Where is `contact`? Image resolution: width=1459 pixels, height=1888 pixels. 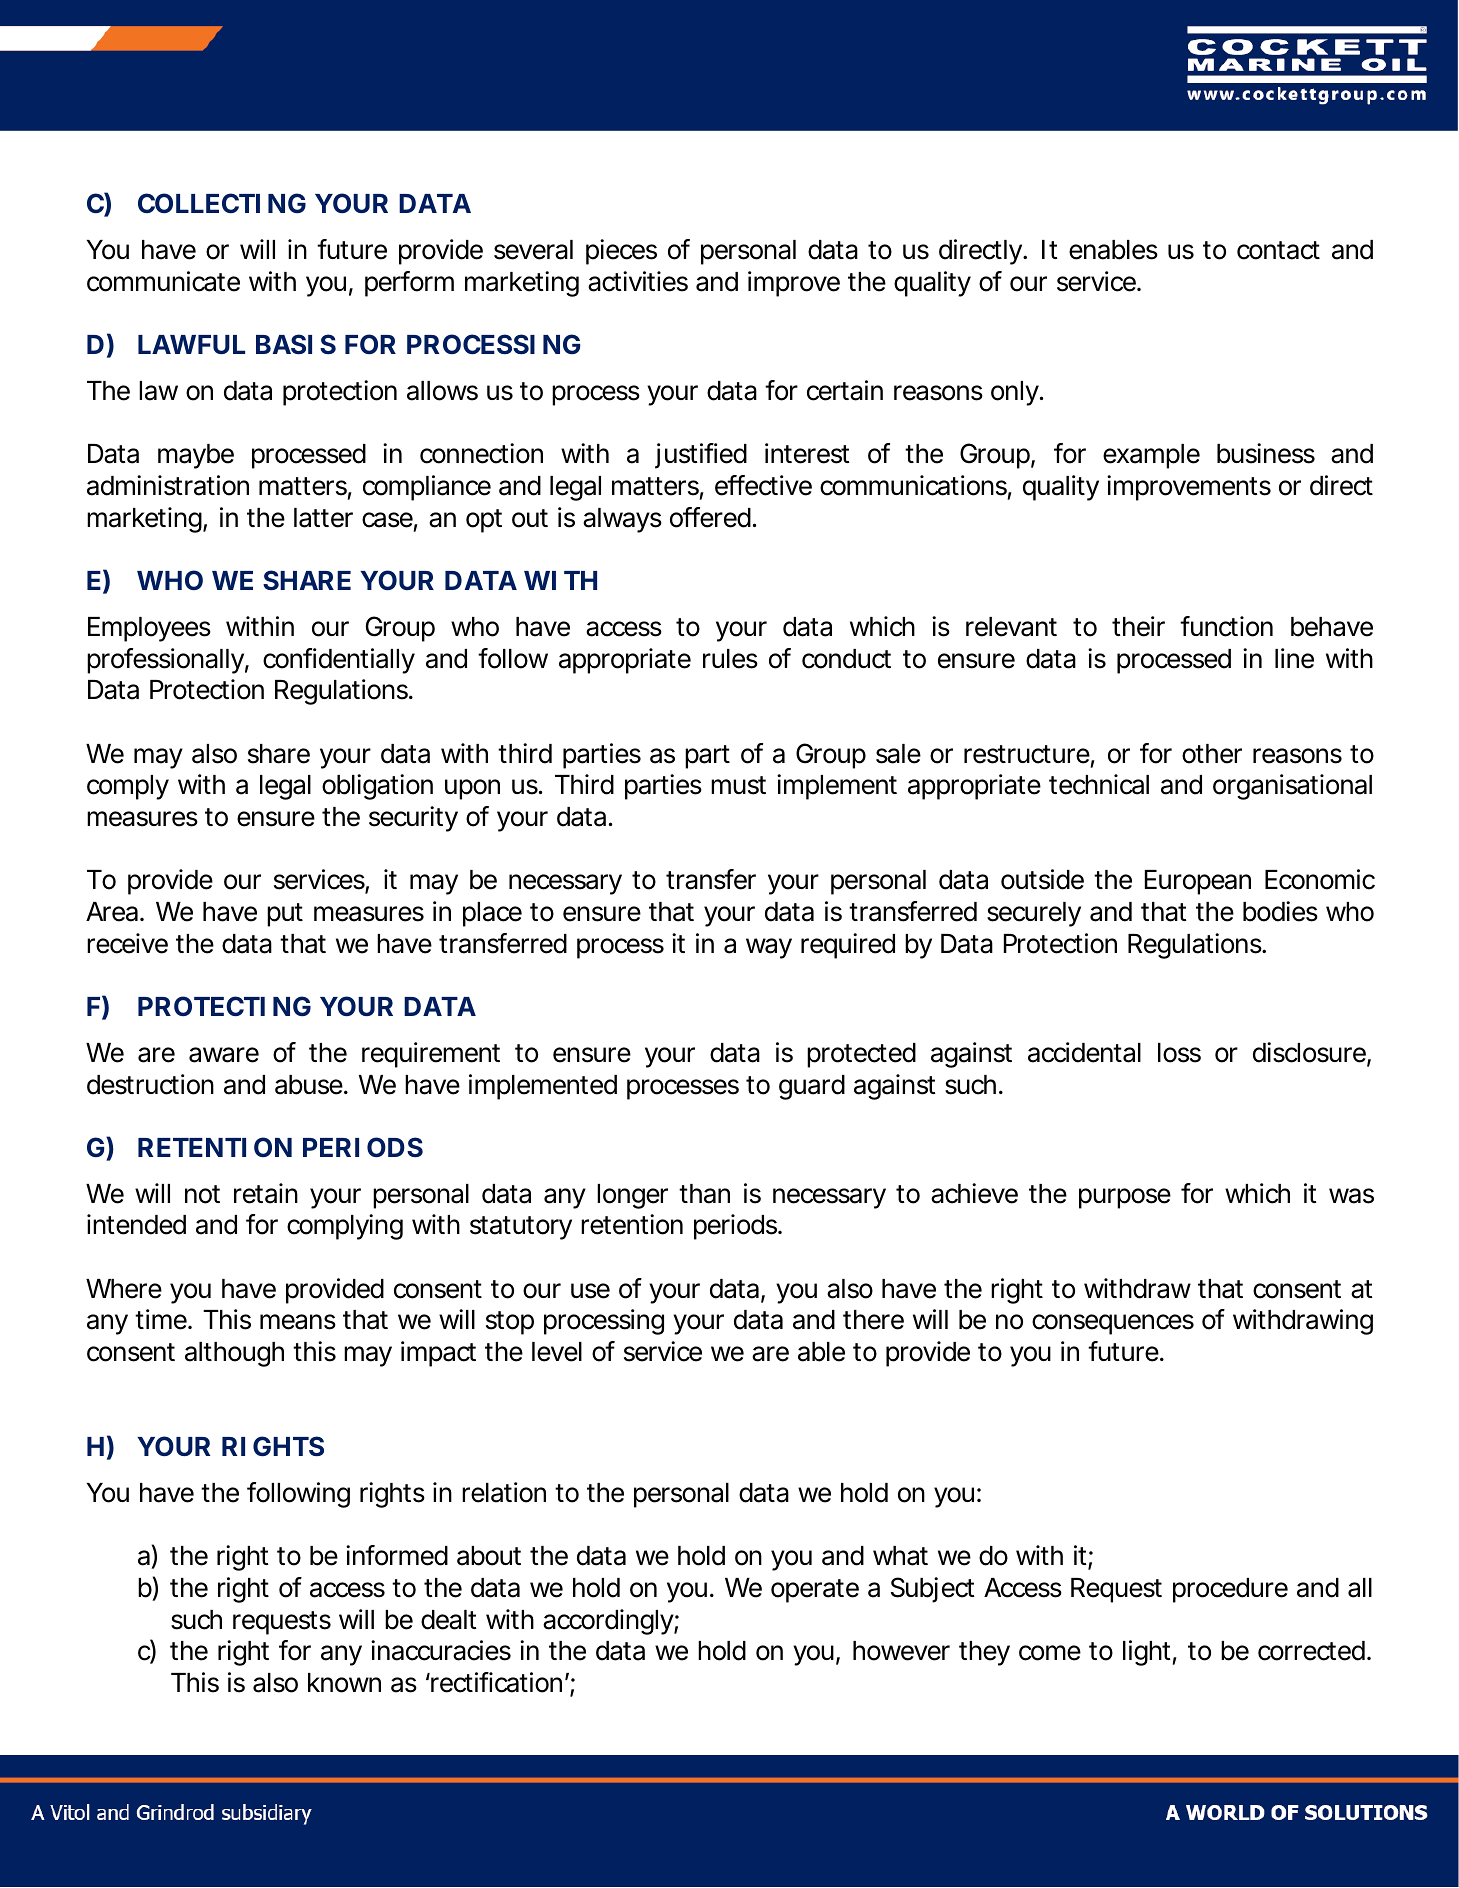
contact is located at coordinates (1278, 250).
